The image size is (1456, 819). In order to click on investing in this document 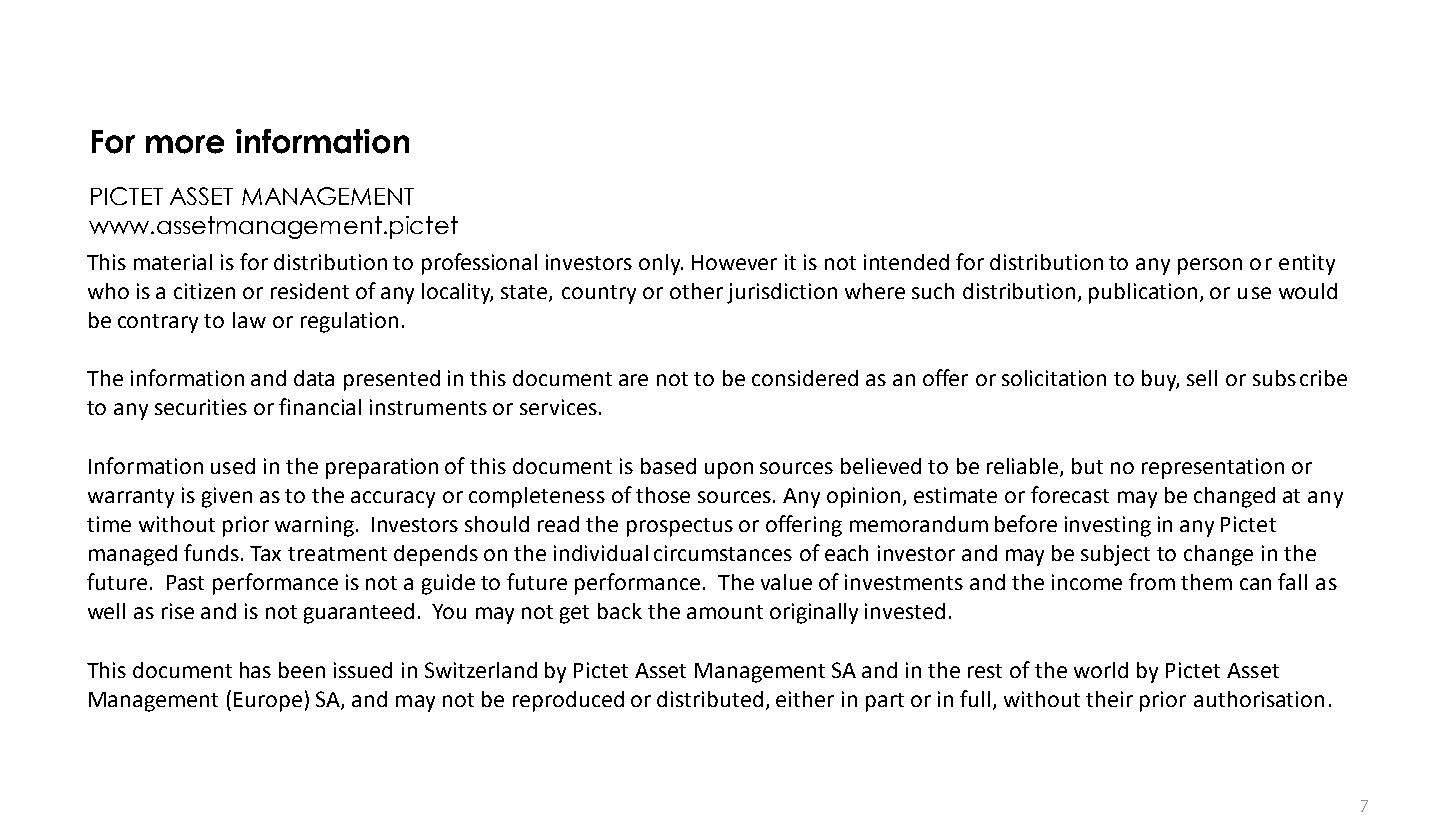, I will do `click(1108, 526)`.
